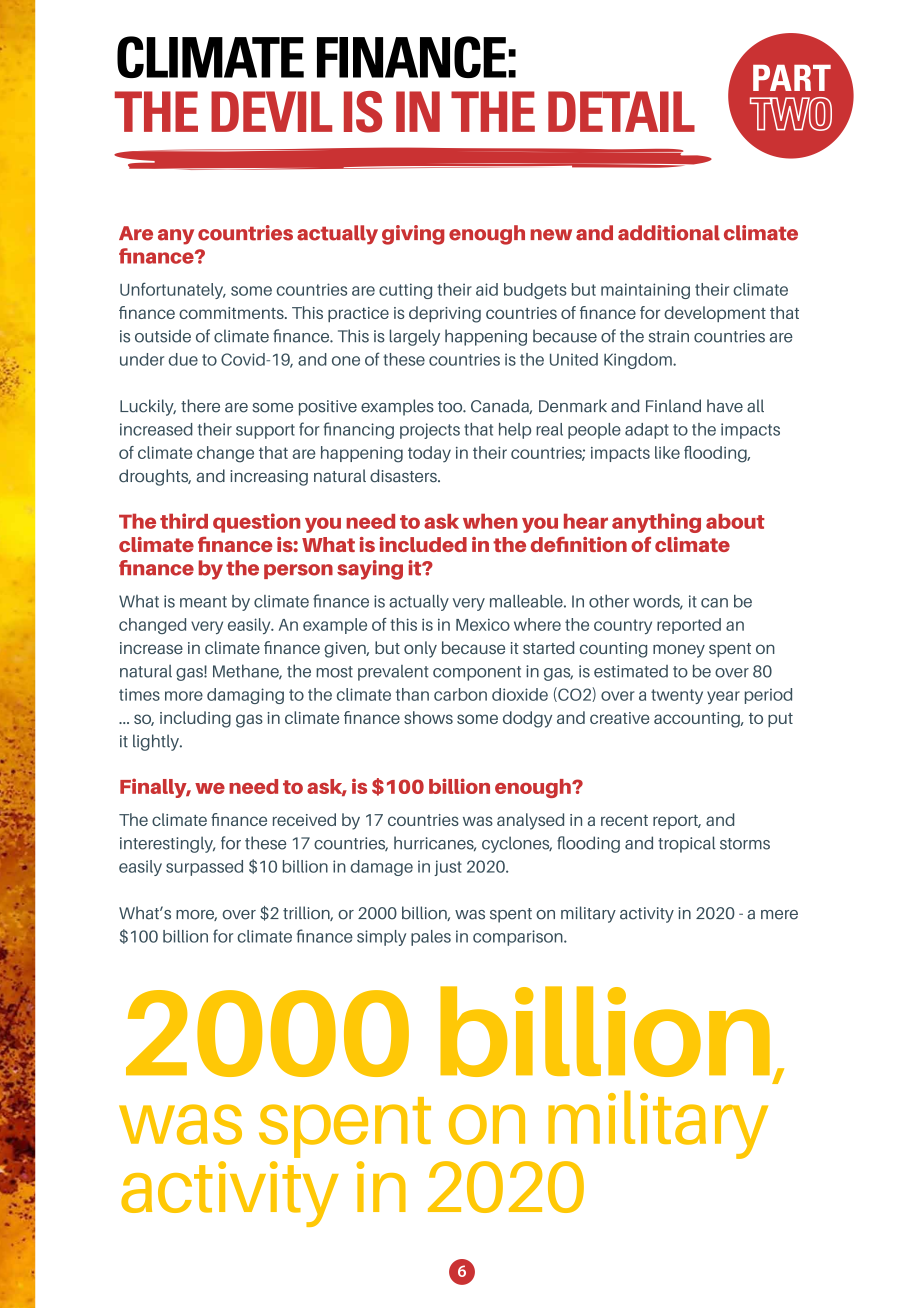 The height and width of the page is (1308, 924). I want to click on Mexico, so click(483, 625).
